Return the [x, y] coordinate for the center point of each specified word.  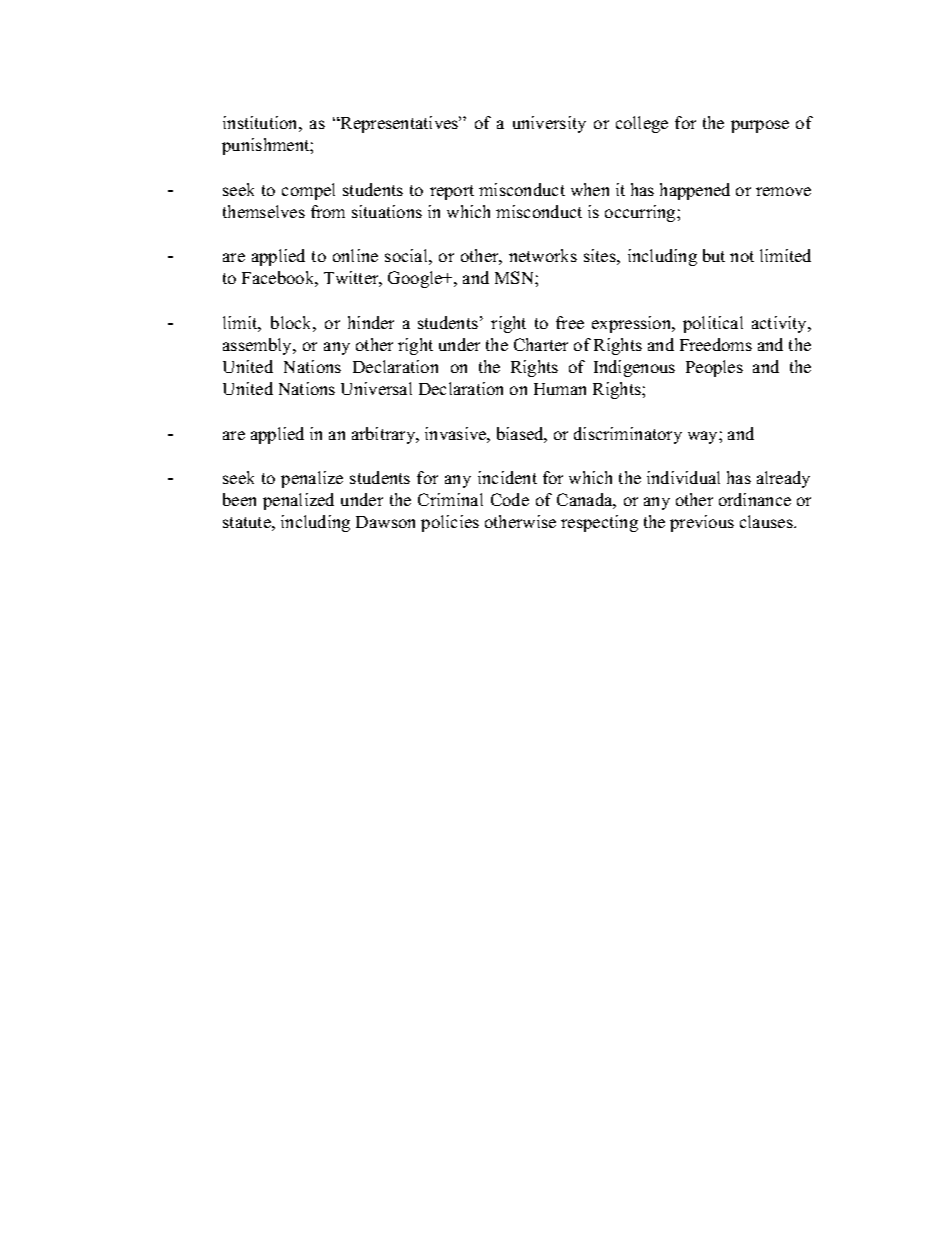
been [239, 499]
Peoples [714, 368]
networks [543, 255]
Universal [376, 388]
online [355, 255]
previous [702, 523]
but [714, 255]
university [549, 124]
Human [560, 389]
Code [510, 499]
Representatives [400, 124]
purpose [760, 126]
